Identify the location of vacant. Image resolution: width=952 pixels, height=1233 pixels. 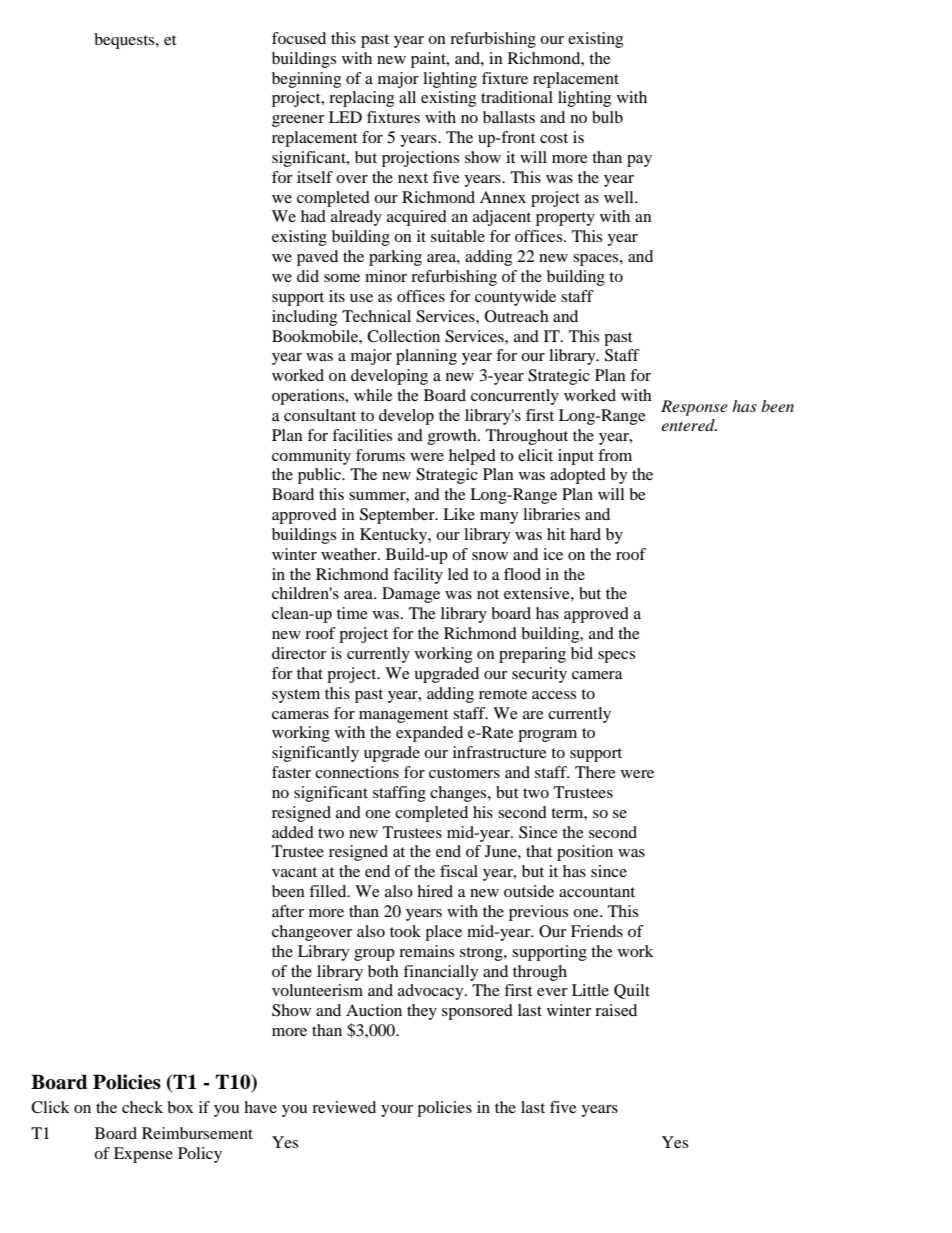
(294, 872).
